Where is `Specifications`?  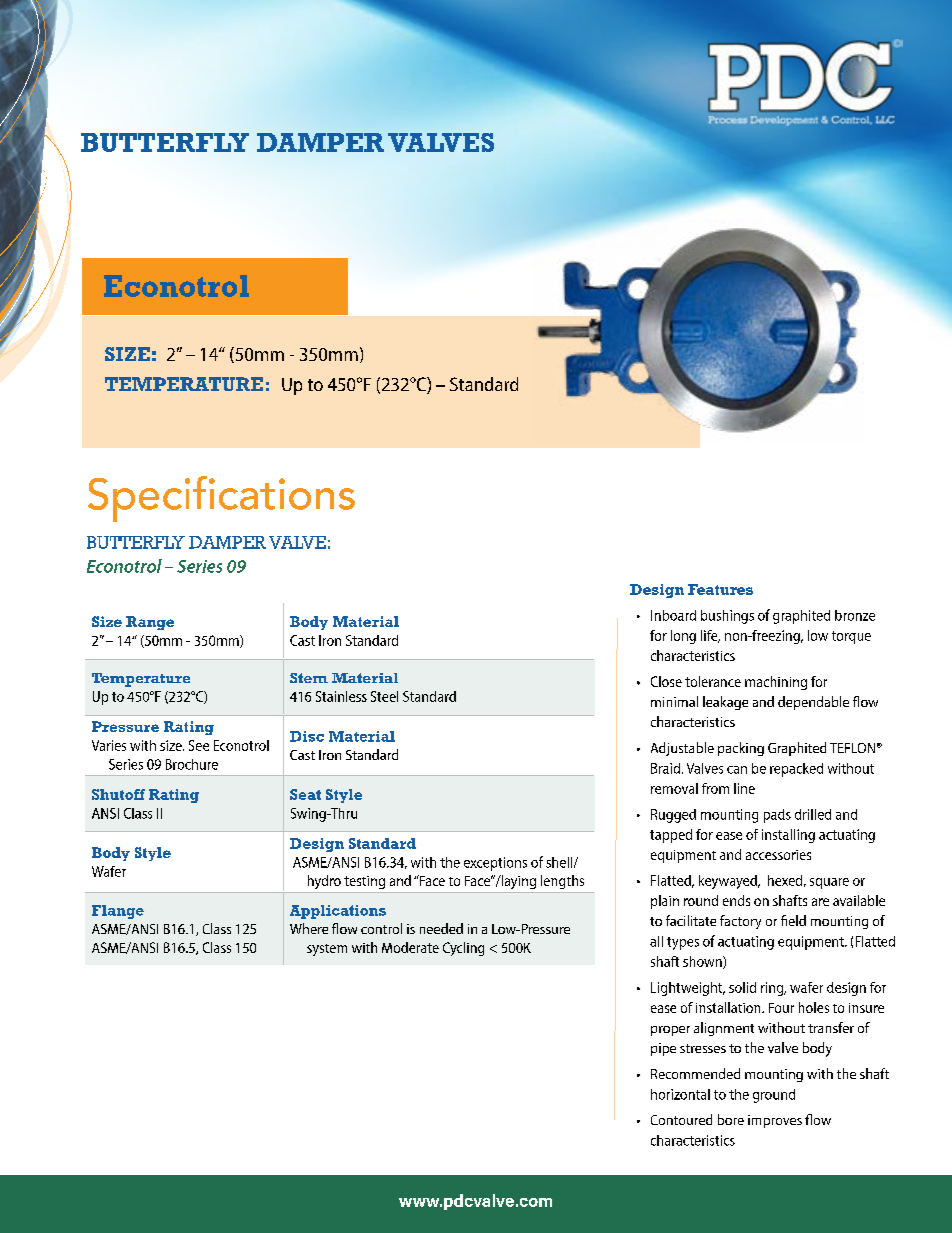 Specifications is located at coordinates (221, 499).
